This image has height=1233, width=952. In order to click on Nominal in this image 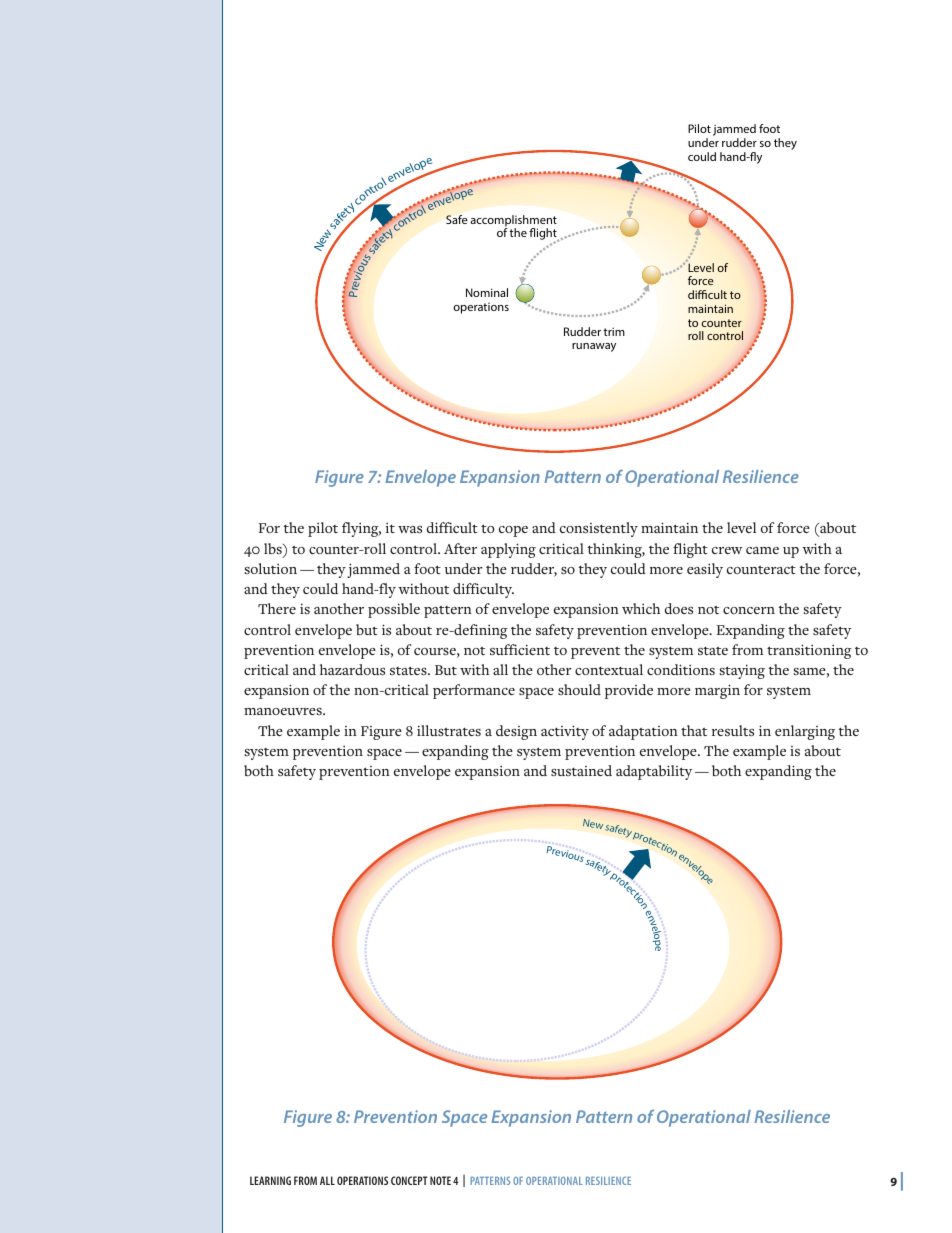, I will do `click(487, 292)`.
